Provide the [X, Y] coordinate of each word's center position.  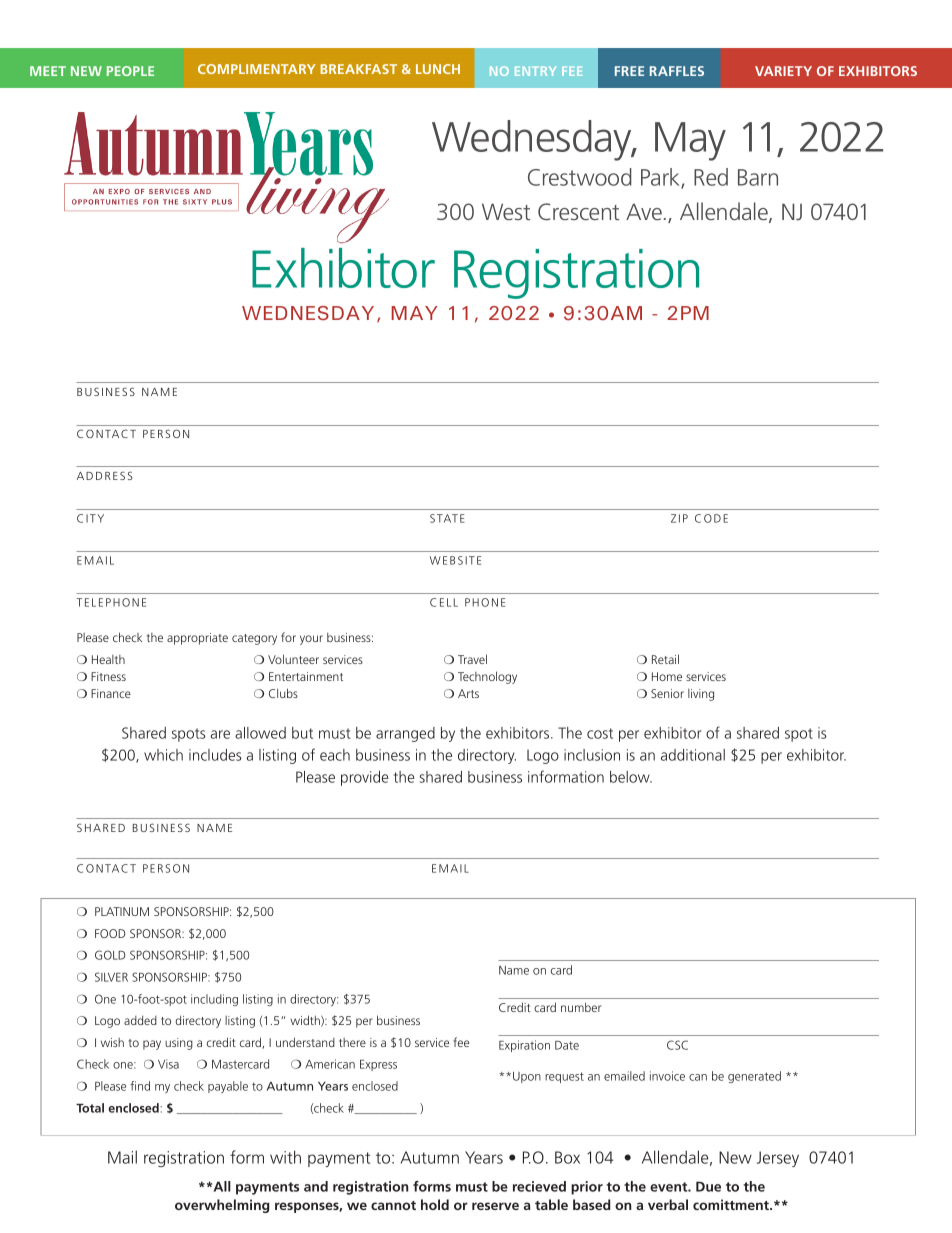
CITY [90, 518]
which [163, 755]
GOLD [110, 955]
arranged [405, 734]
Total [90, 1108]
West [506, 211]
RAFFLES [677, 71]
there [352, 1042]
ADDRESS [105, 475]
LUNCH [438, 69]
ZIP [679, 518]
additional [693, 755]
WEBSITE [455, 560]
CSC [677, 1045]
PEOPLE [130, 71]
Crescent [578, 211]
